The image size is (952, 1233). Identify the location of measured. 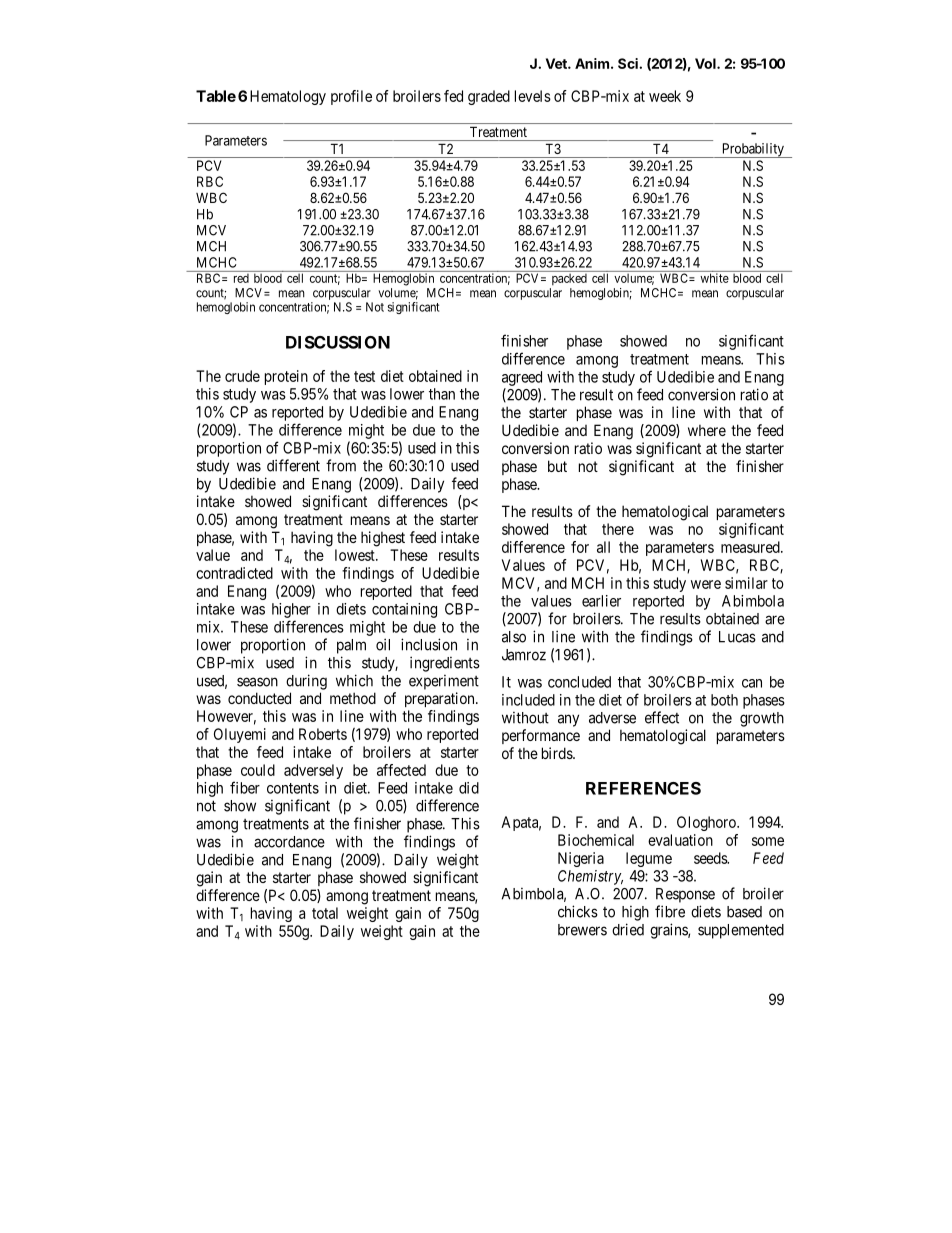
(751, 547).
